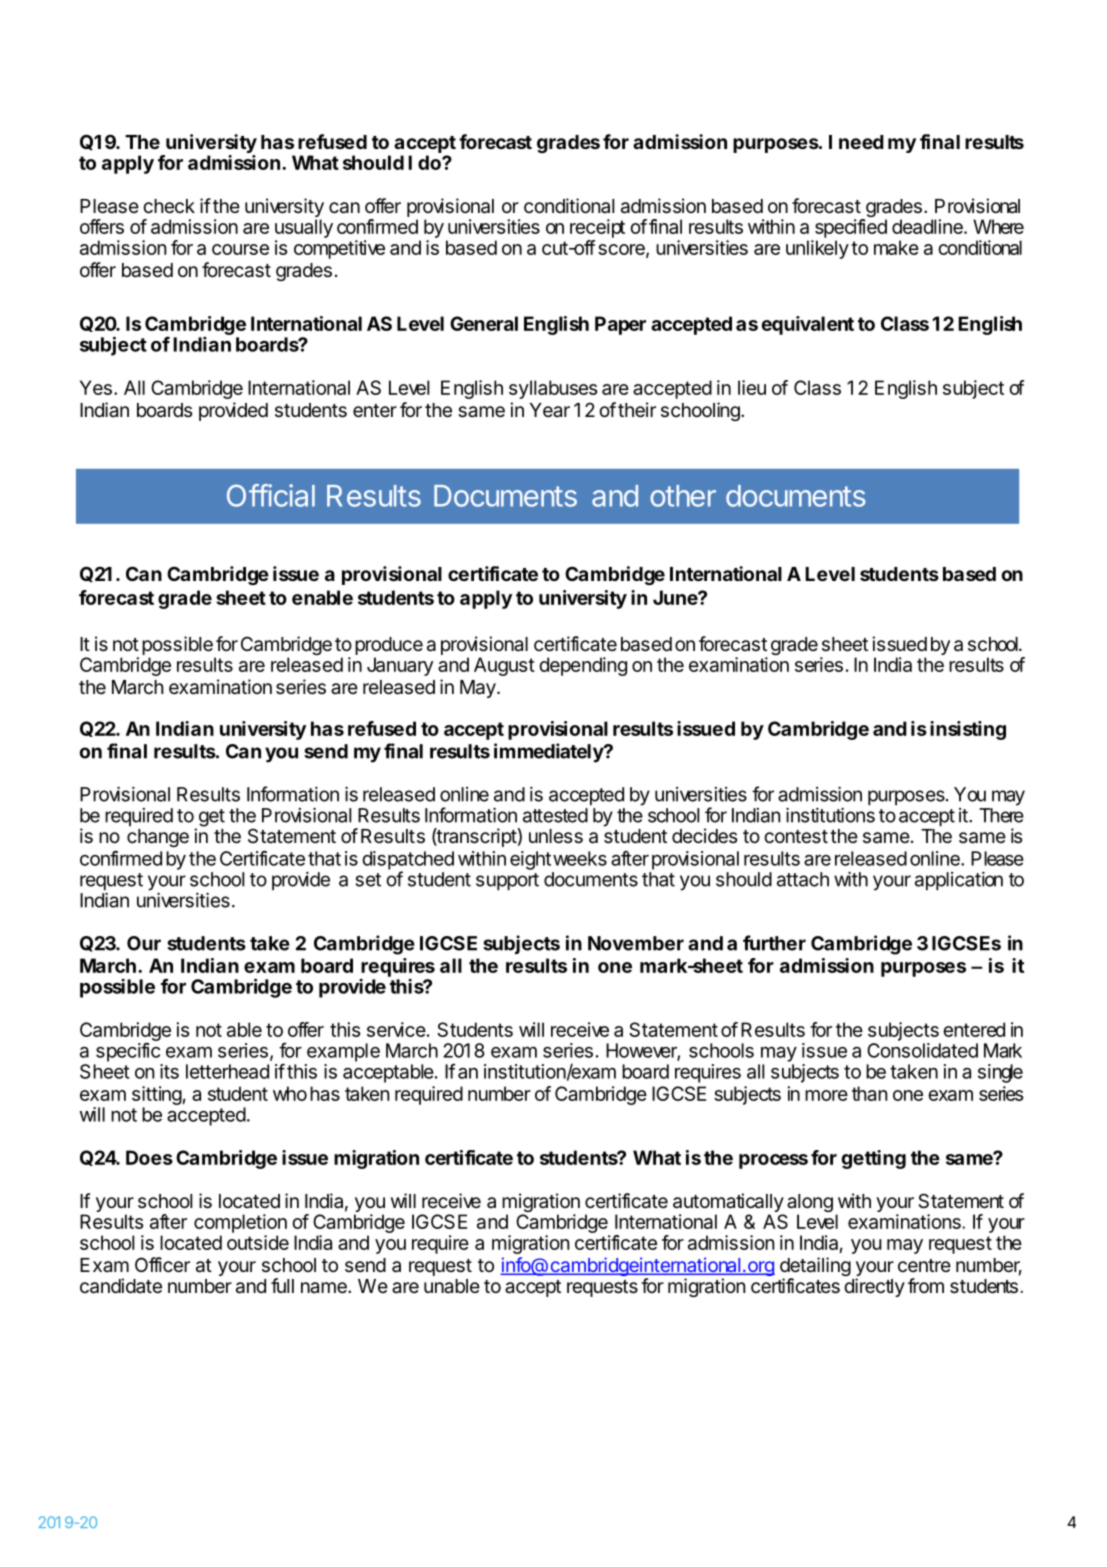 The width and height of the document is (1107, 1567). What do you see at coordinates (597, 228) in the document?
I see `receipt` at bounding box center [597, 228].
